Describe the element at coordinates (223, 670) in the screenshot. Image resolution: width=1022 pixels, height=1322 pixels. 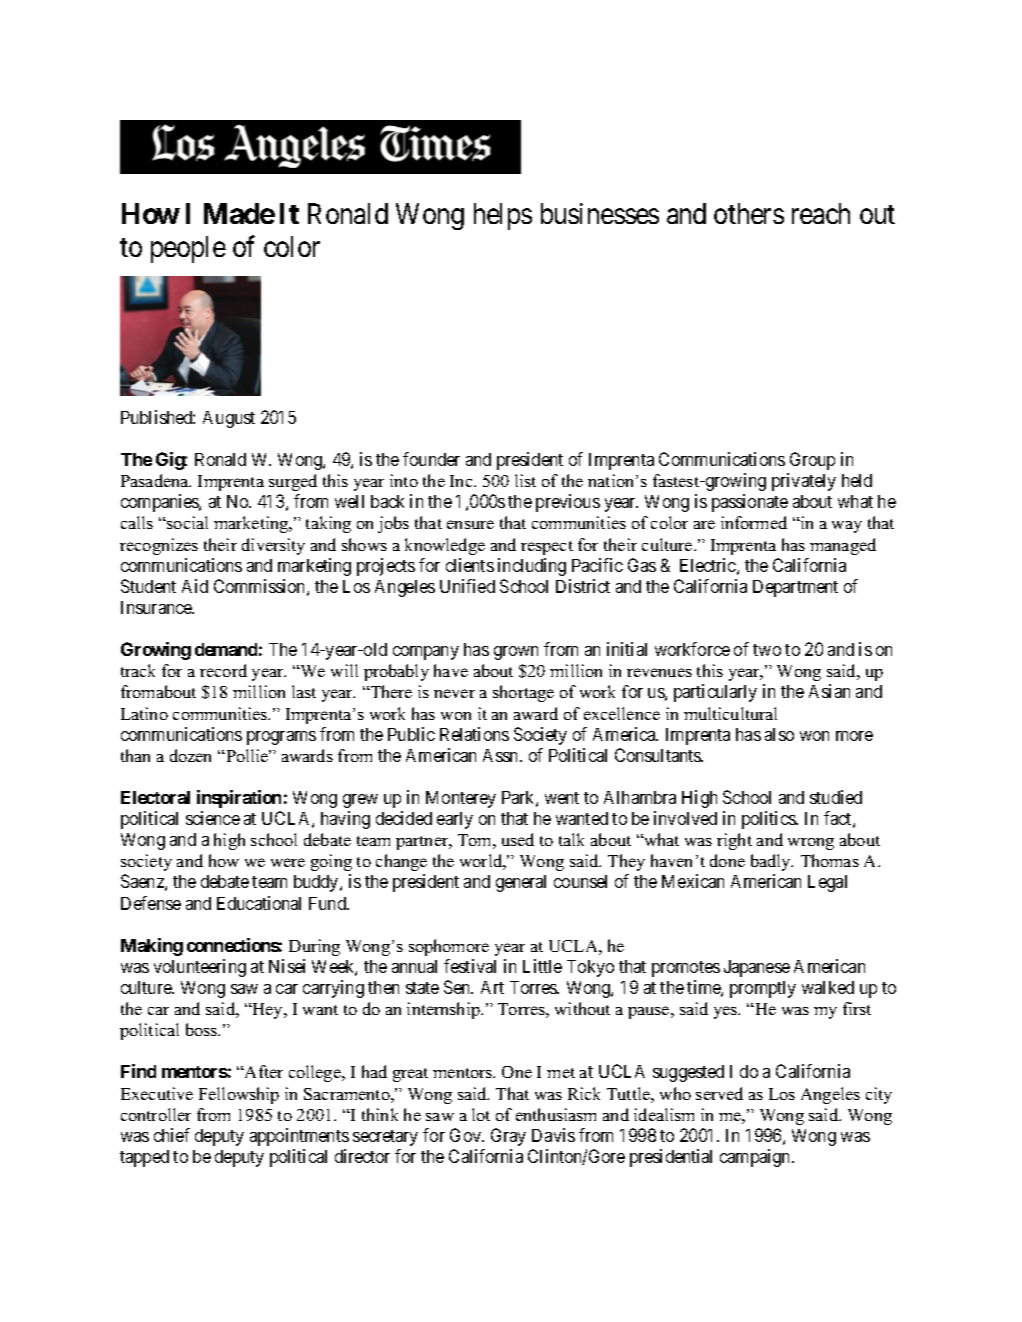
I see `record` at that location.
